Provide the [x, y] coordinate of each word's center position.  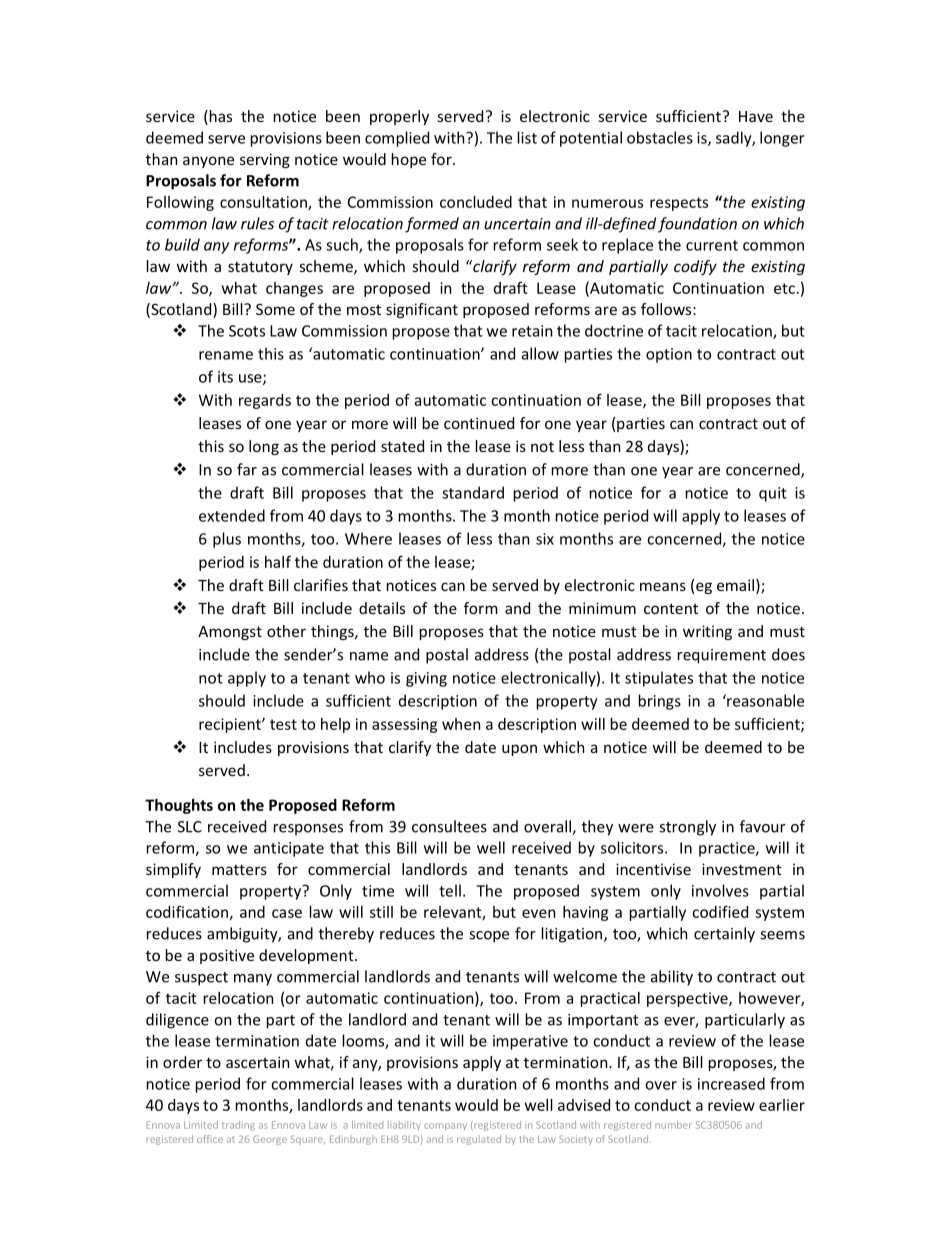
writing [707, 632]
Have [756, 116]
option [669, 355]
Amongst [230, 633]
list [527, 137]
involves [720, 890]
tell [450, 890]
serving [265, 160]
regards [265, 401]
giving [426, 679]
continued [479, 423]
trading [238, 1126]
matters [239, 869]
